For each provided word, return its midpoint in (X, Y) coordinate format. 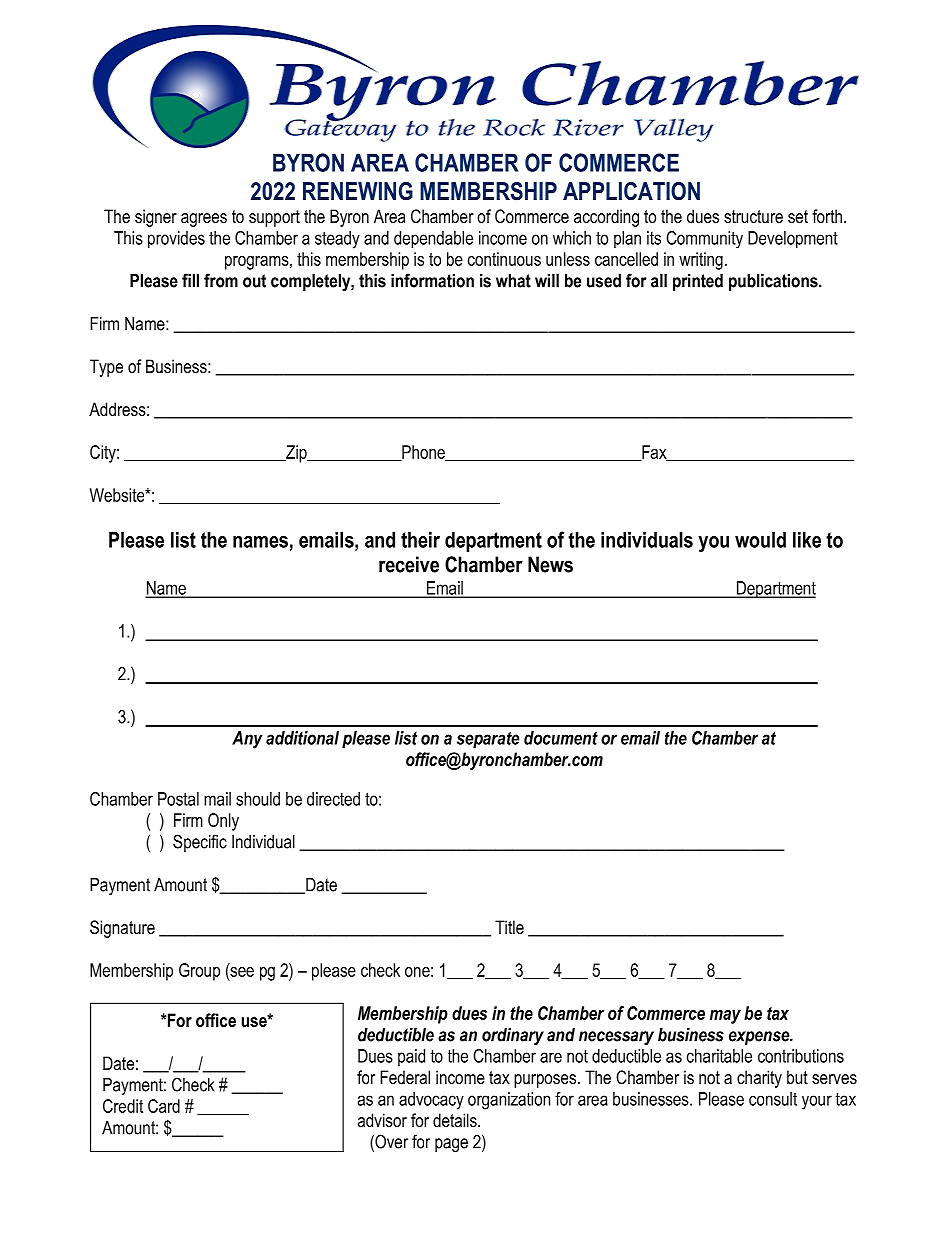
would (760, 540)
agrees (204, 220)
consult (773, 1099)
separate (488, 740)
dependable (433, 240)
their (420, 540)
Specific (200, 843)
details (456, 1120)
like (807, 540)
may (725, 1017)
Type (106, 368)
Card (164, 1106)
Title (509, 927)
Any (247, 740)
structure (753, 216)
